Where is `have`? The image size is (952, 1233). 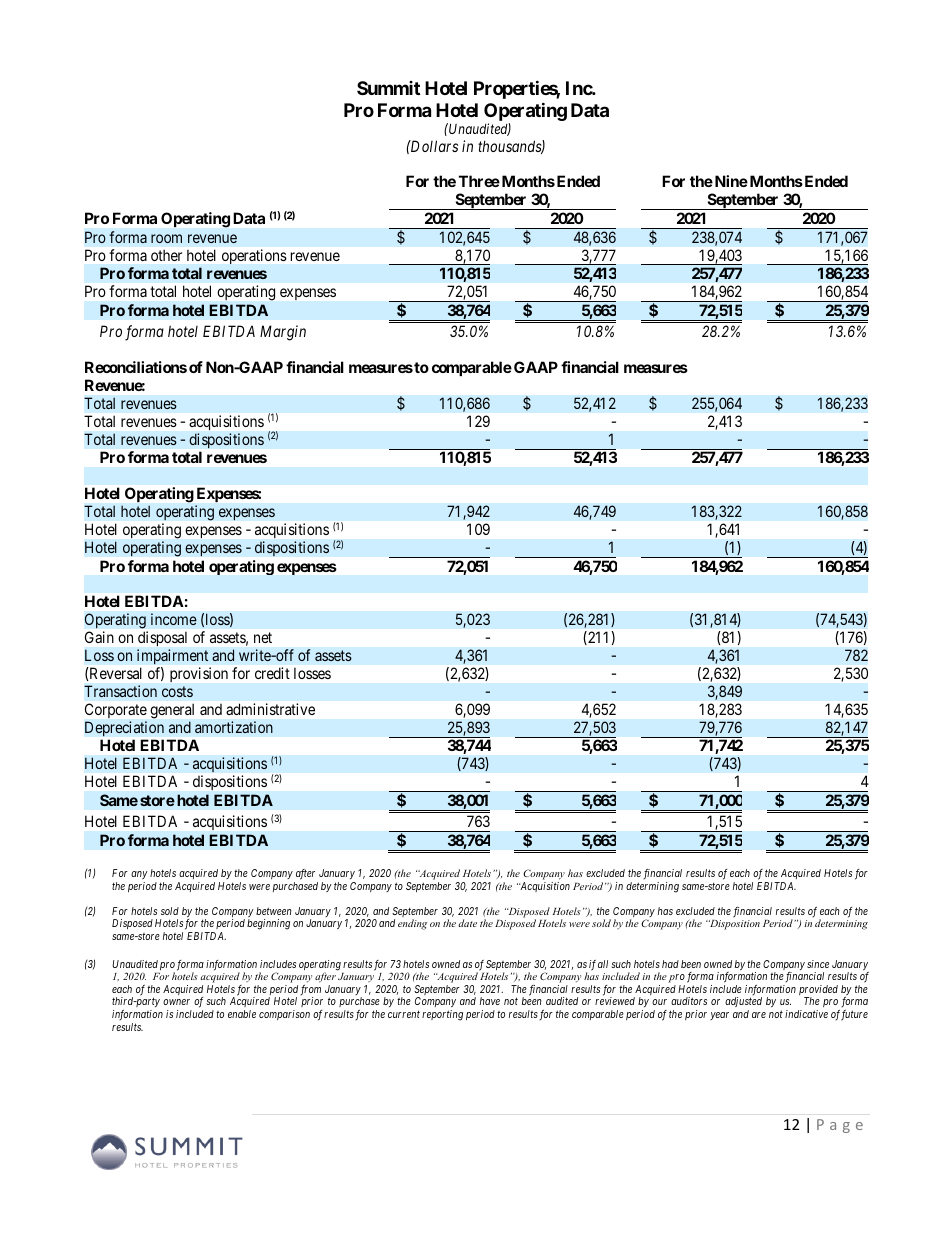 have is located at coordinates (490, 1001).
